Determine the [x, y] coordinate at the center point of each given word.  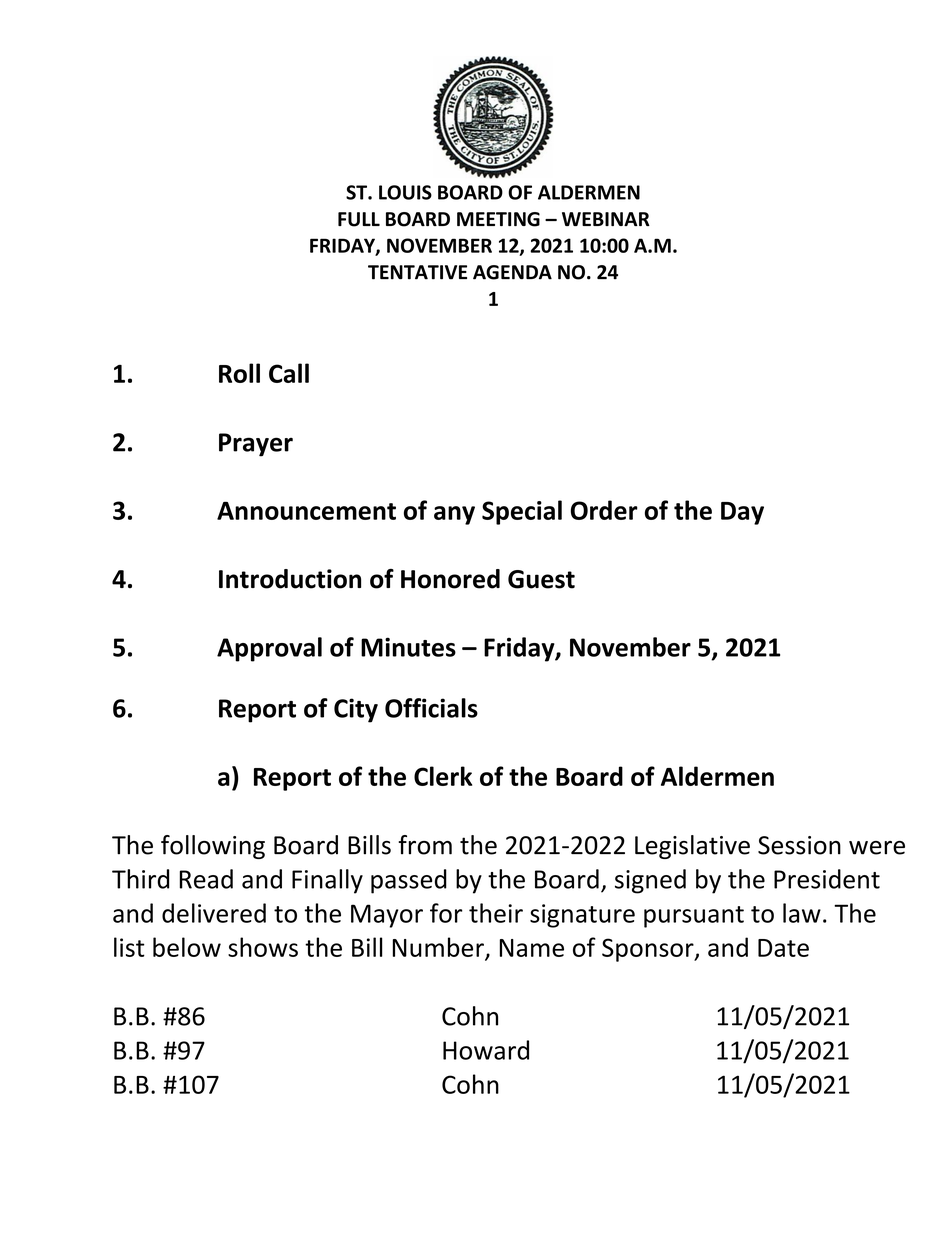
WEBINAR [606, 219]
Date [783, 948]
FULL [359, 219]
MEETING [498, 219]
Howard [486, 1050]
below [187, 947]
